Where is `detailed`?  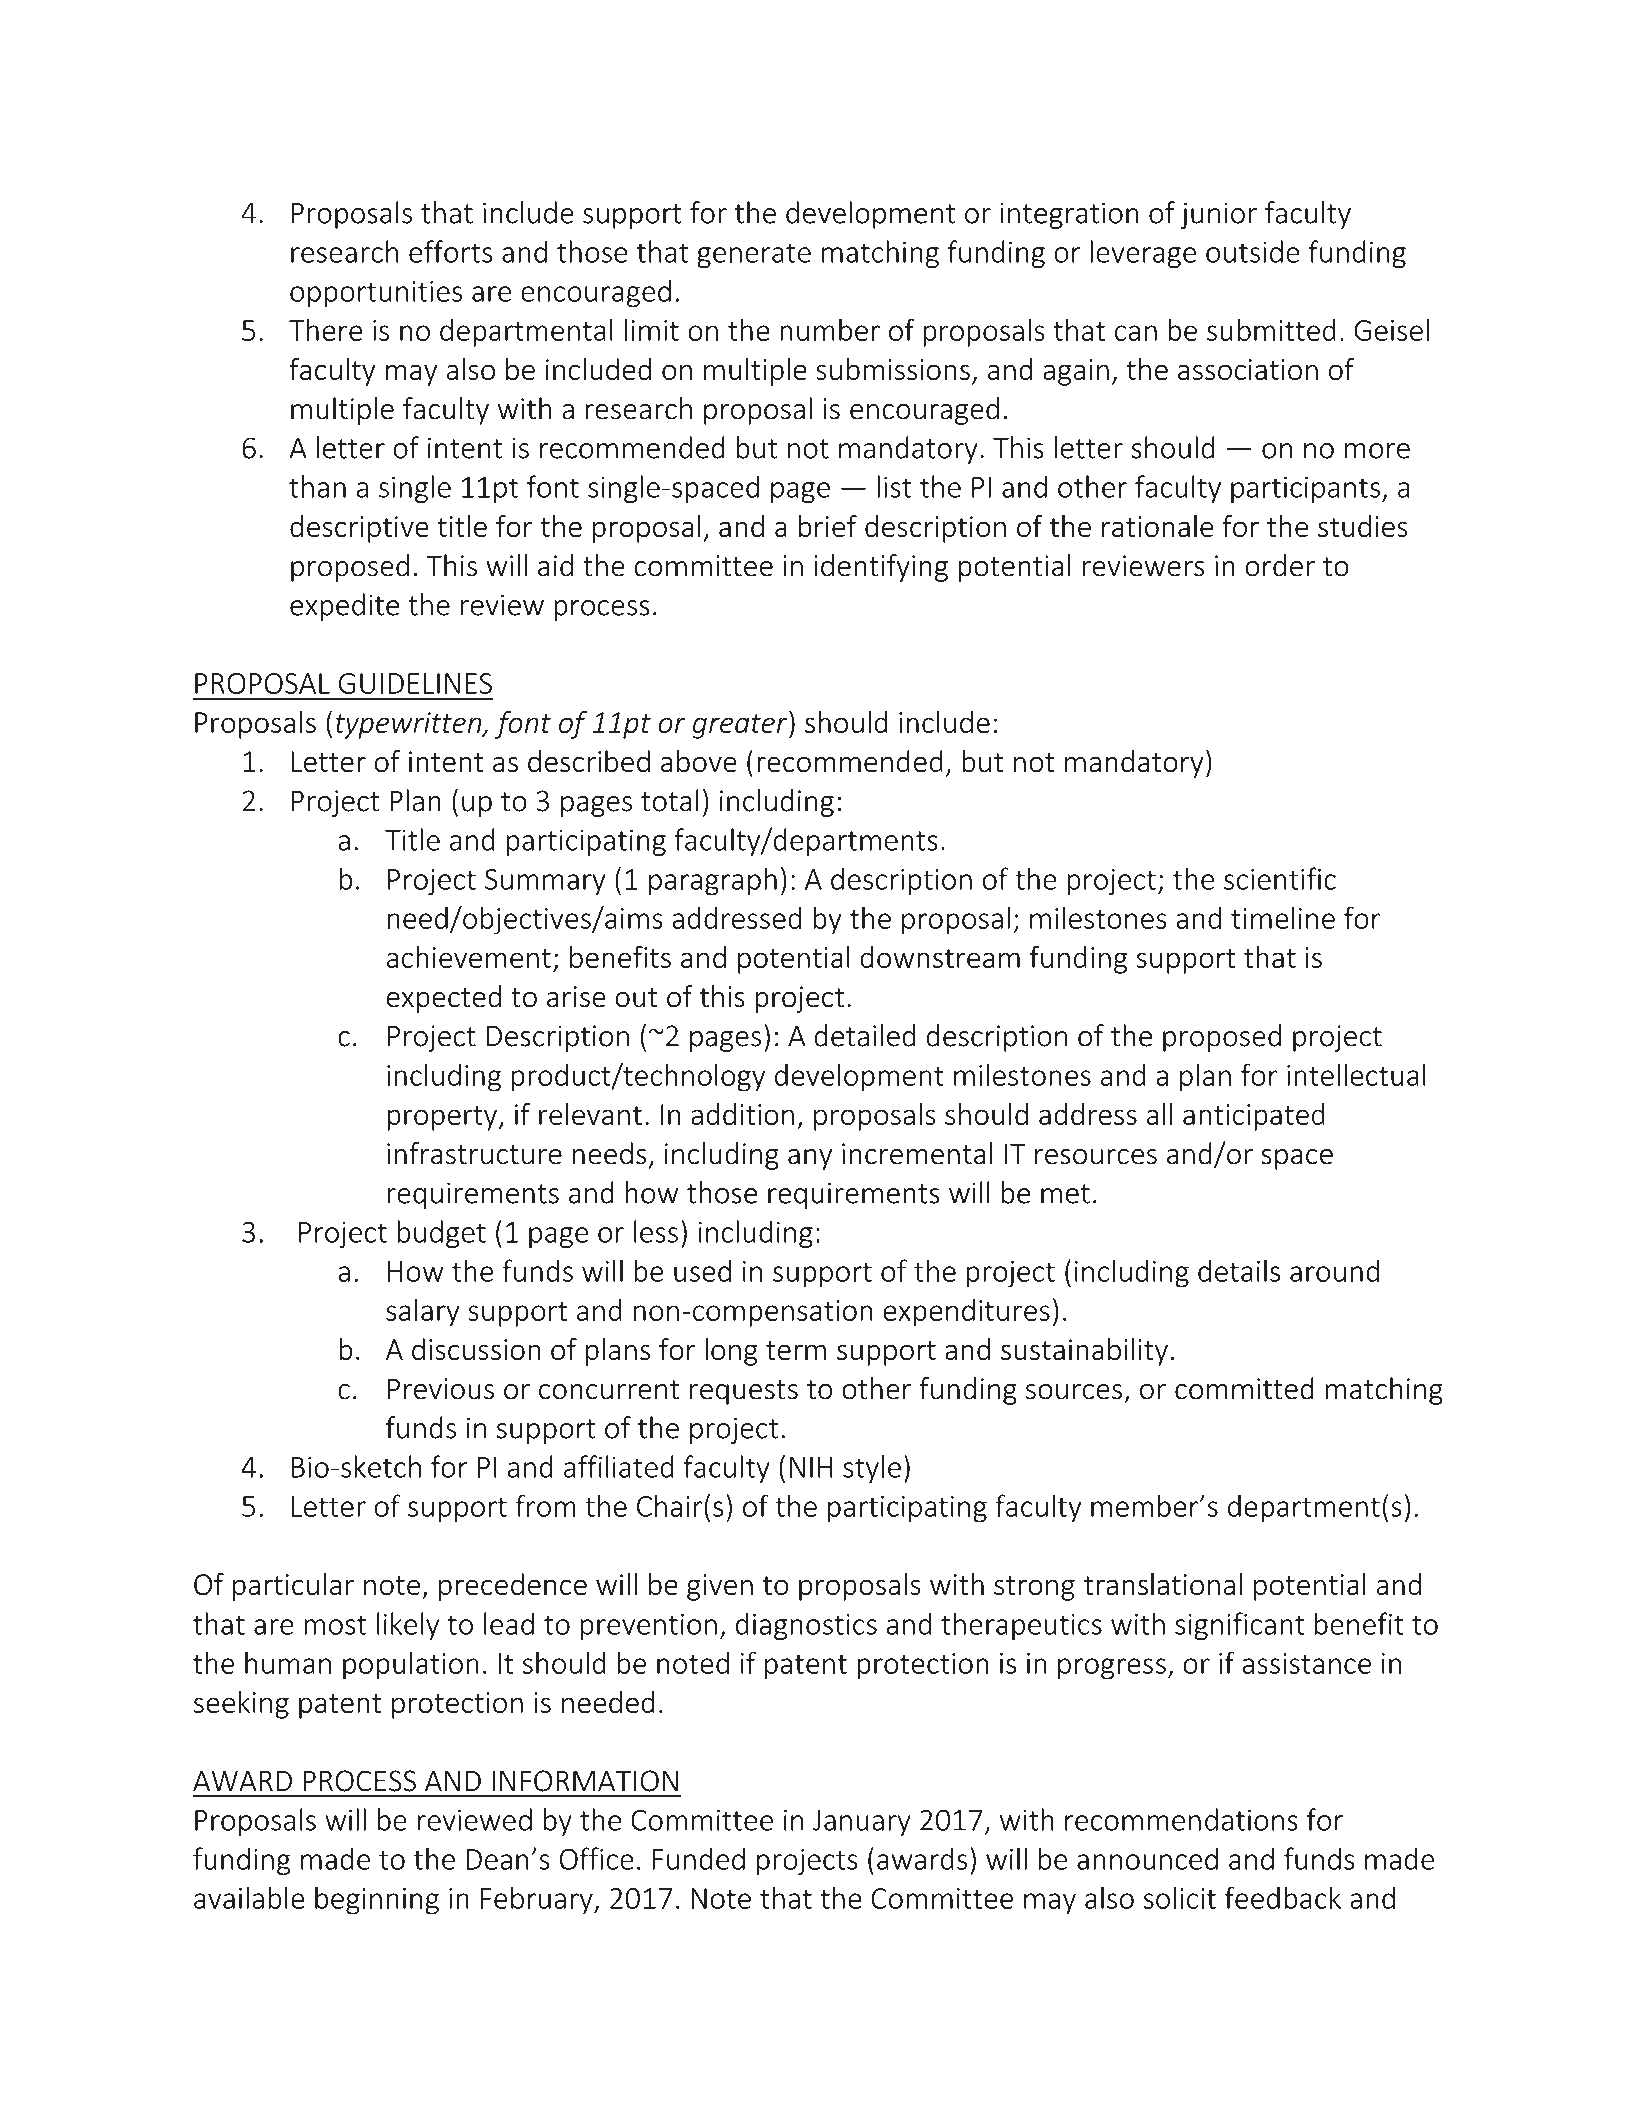 detailed is located at coordinates (864, 1035).
